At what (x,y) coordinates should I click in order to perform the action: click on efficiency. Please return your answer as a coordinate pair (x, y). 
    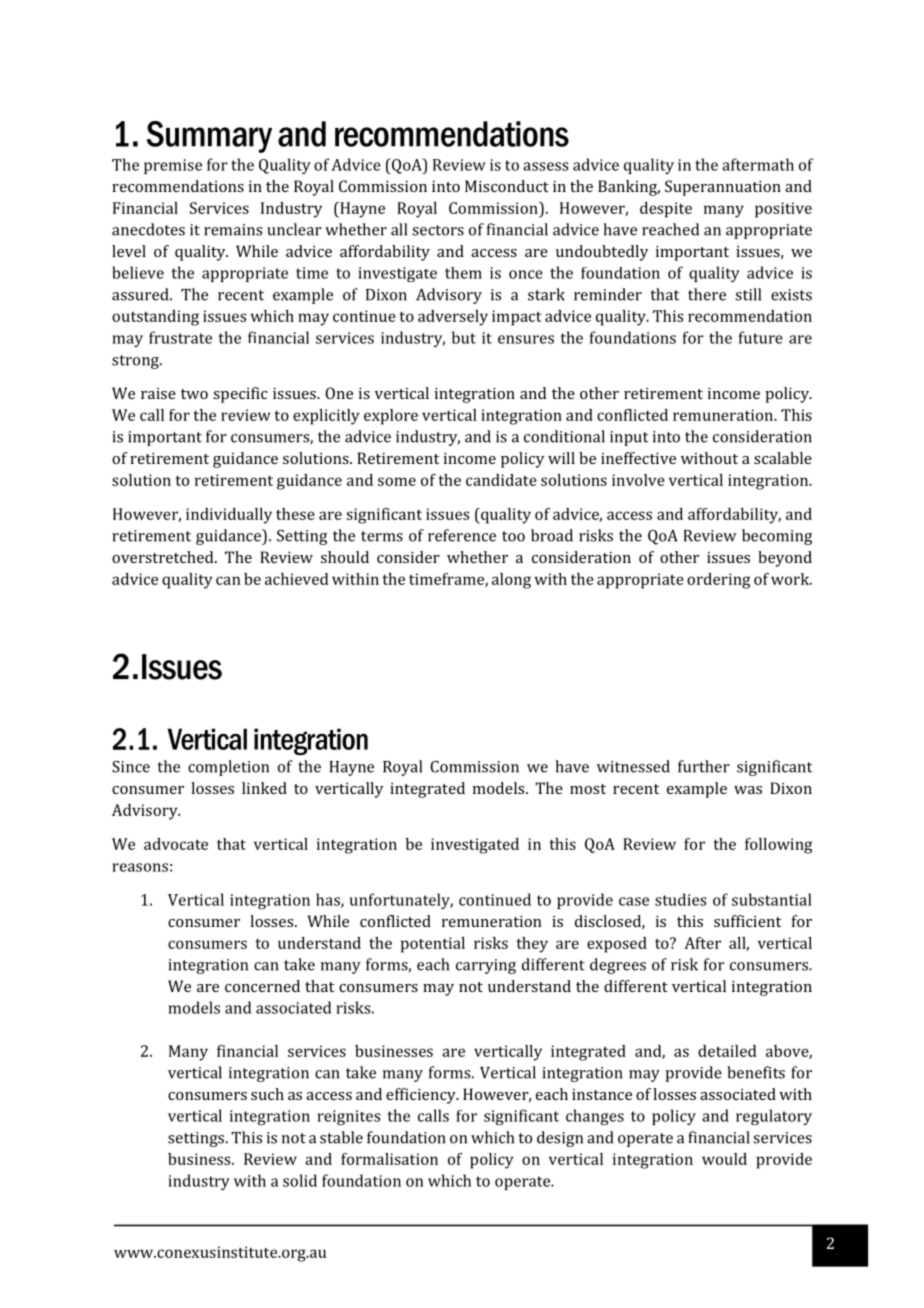
    Looking at the image, I should click on (422, 1096).
